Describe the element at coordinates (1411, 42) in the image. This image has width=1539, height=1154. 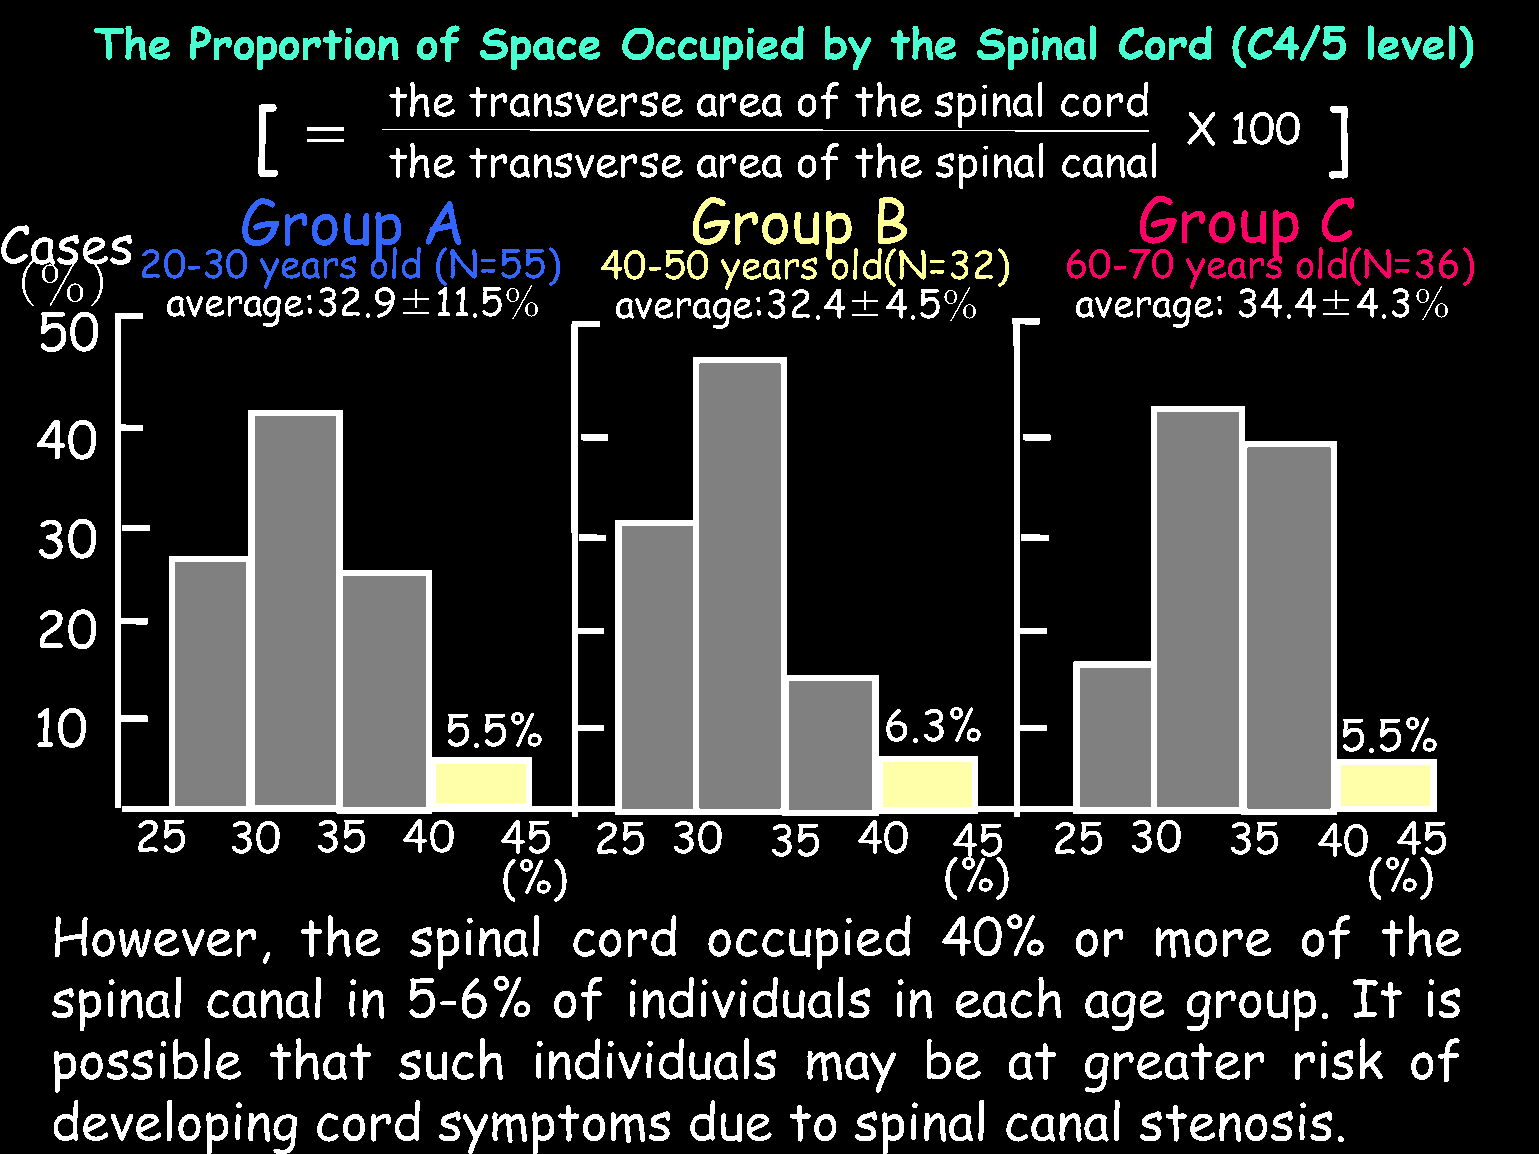
I see `level` at that location.
